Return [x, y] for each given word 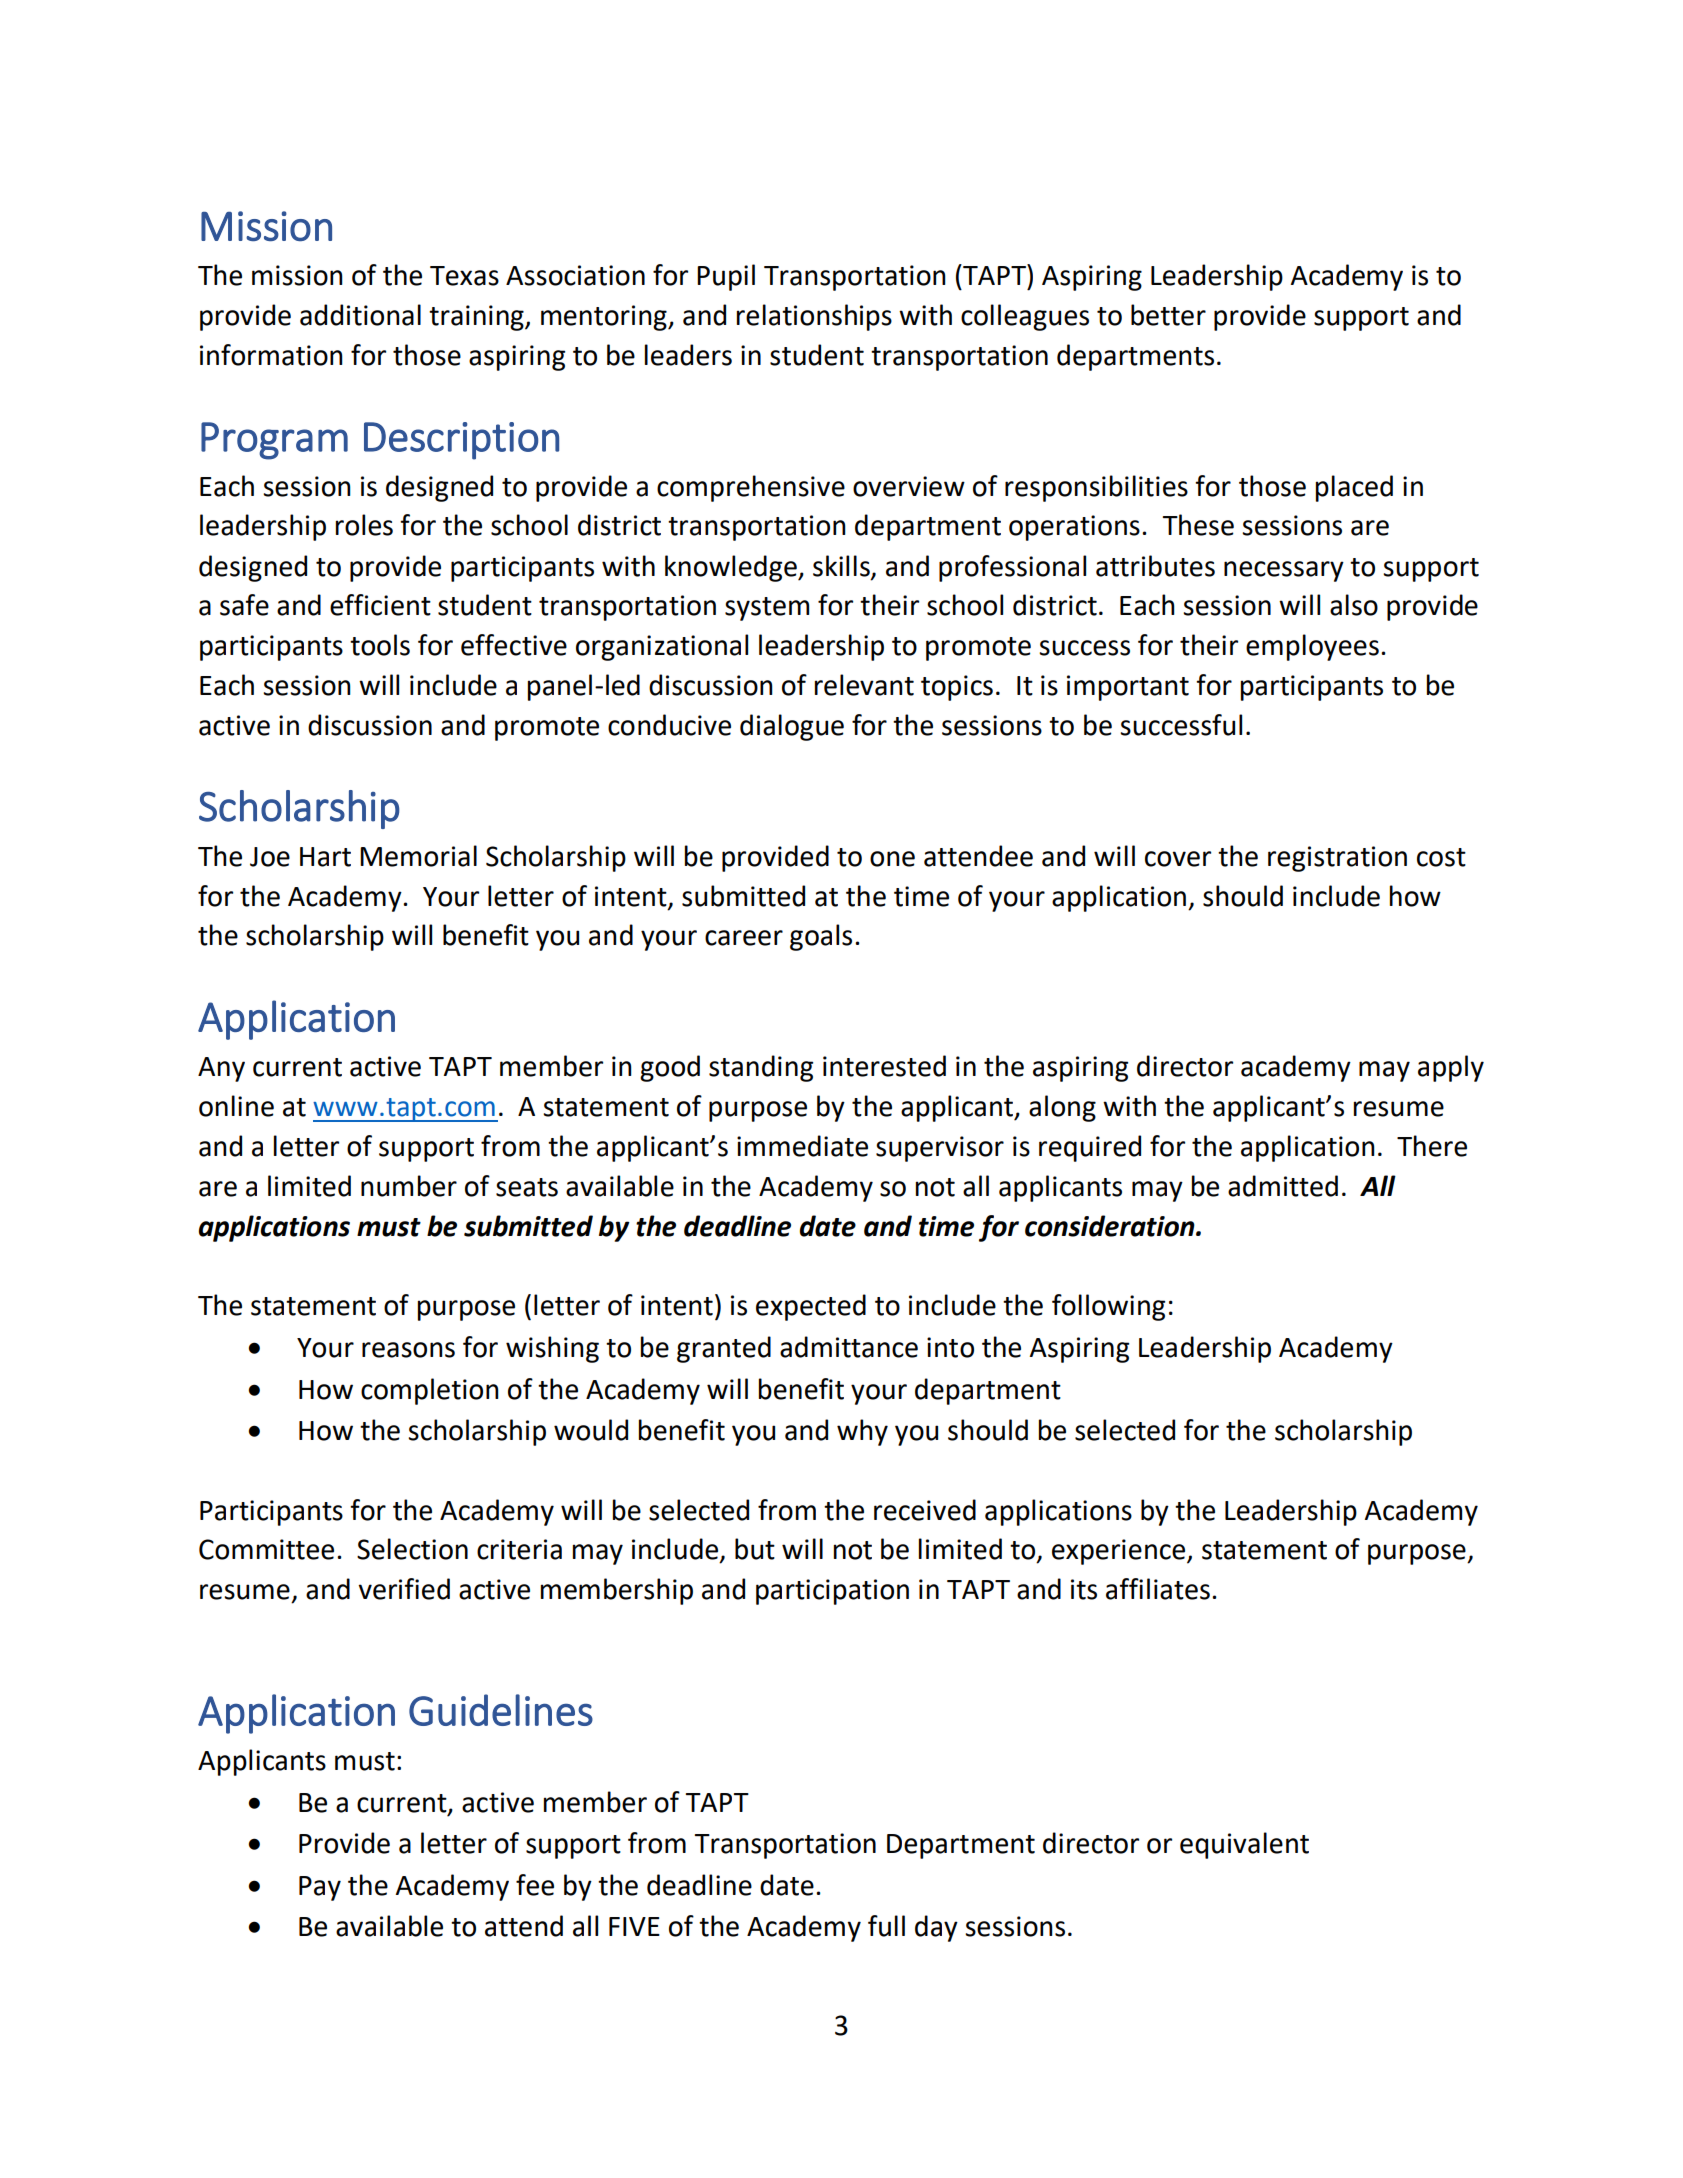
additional [360, 315]
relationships [814, 317]
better [1168, 315]
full [886, 1926]
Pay [320, 1888]
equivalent [1244, 1845]
